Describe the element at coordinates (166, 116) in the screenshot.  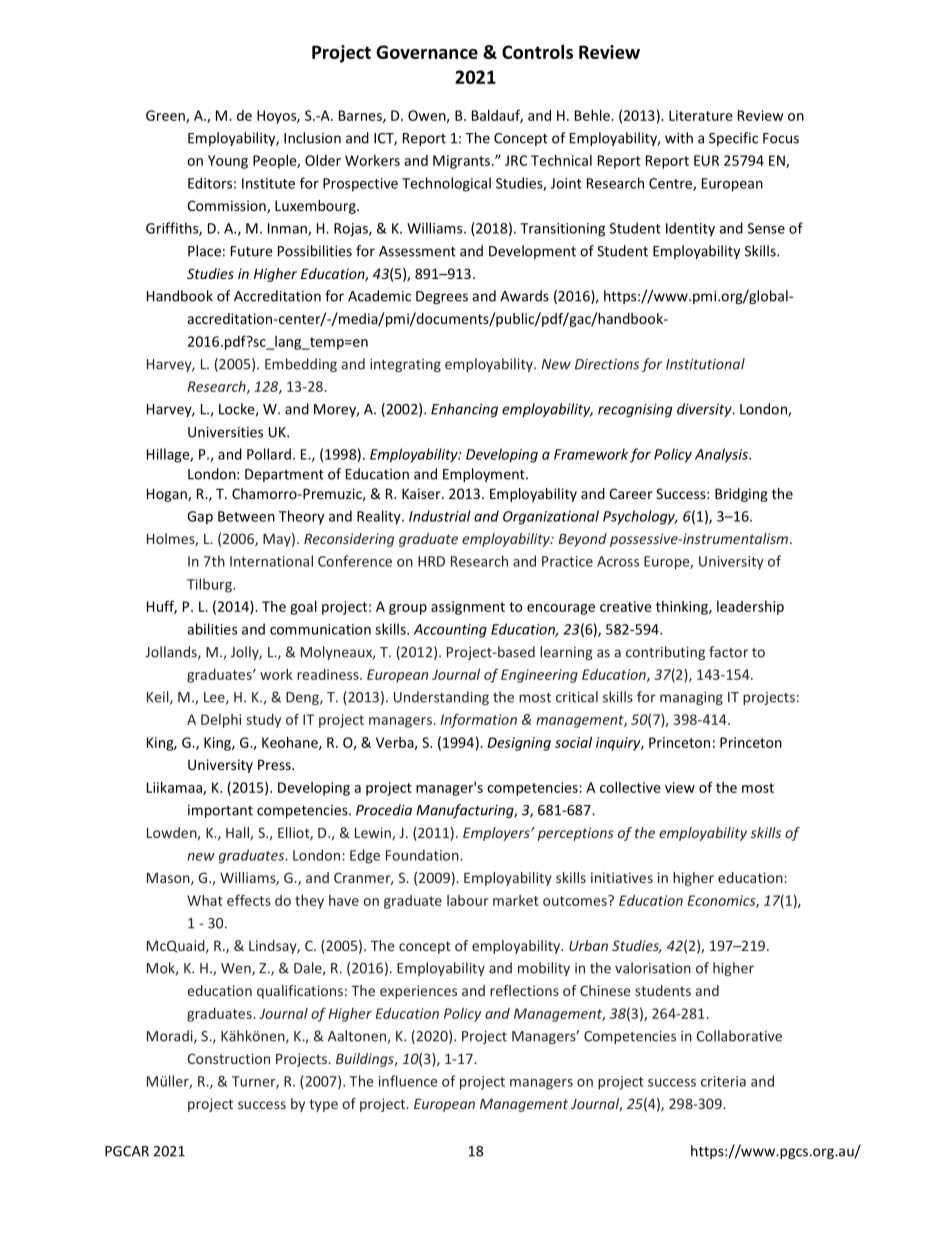
I see `Green` at that location.
